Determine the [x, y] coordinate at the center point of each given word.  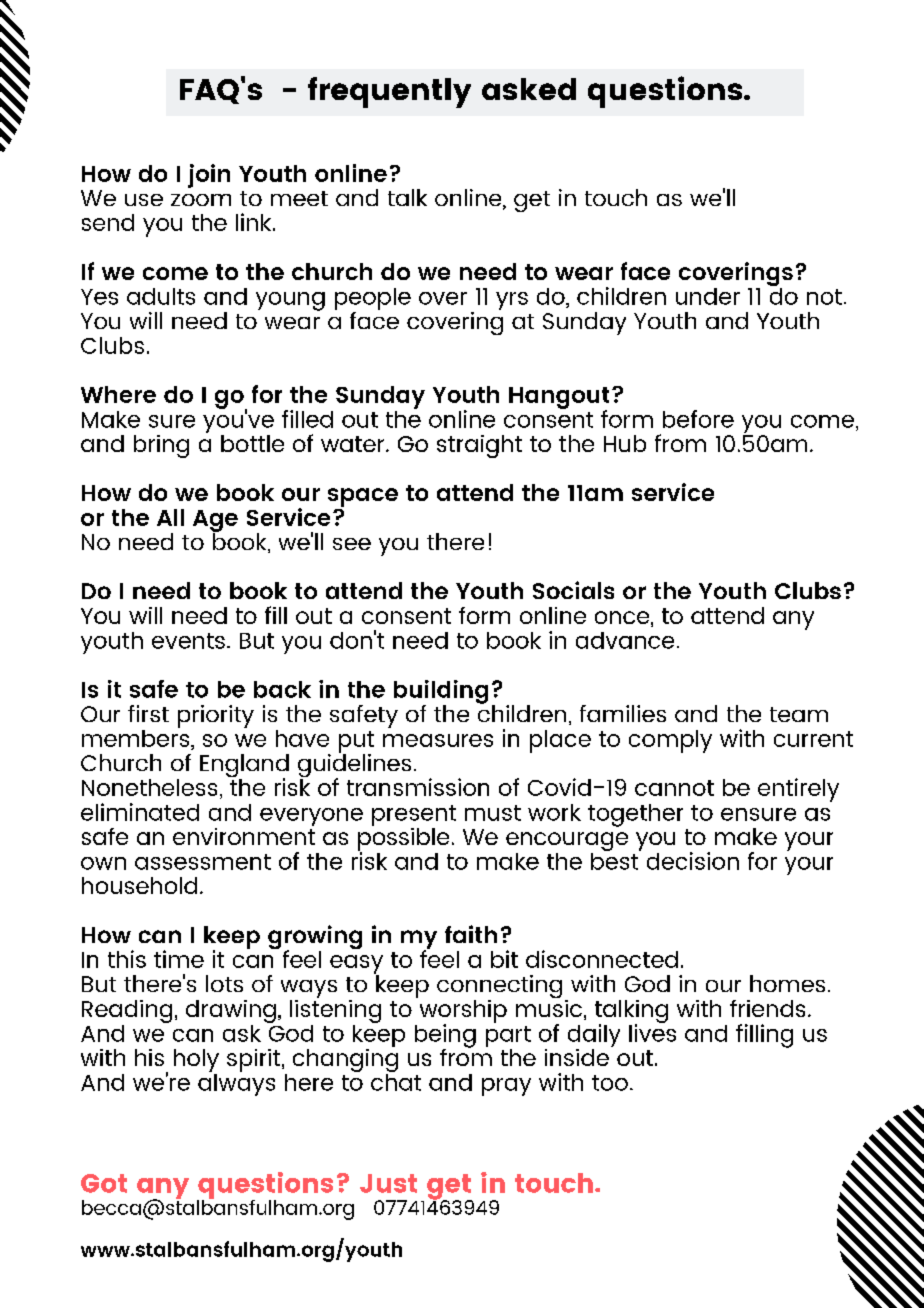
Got [104, 1183]
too [610, 1083]
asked [529, 89]
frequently [389, 92]
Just [388, 1183]
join [209, 176]
